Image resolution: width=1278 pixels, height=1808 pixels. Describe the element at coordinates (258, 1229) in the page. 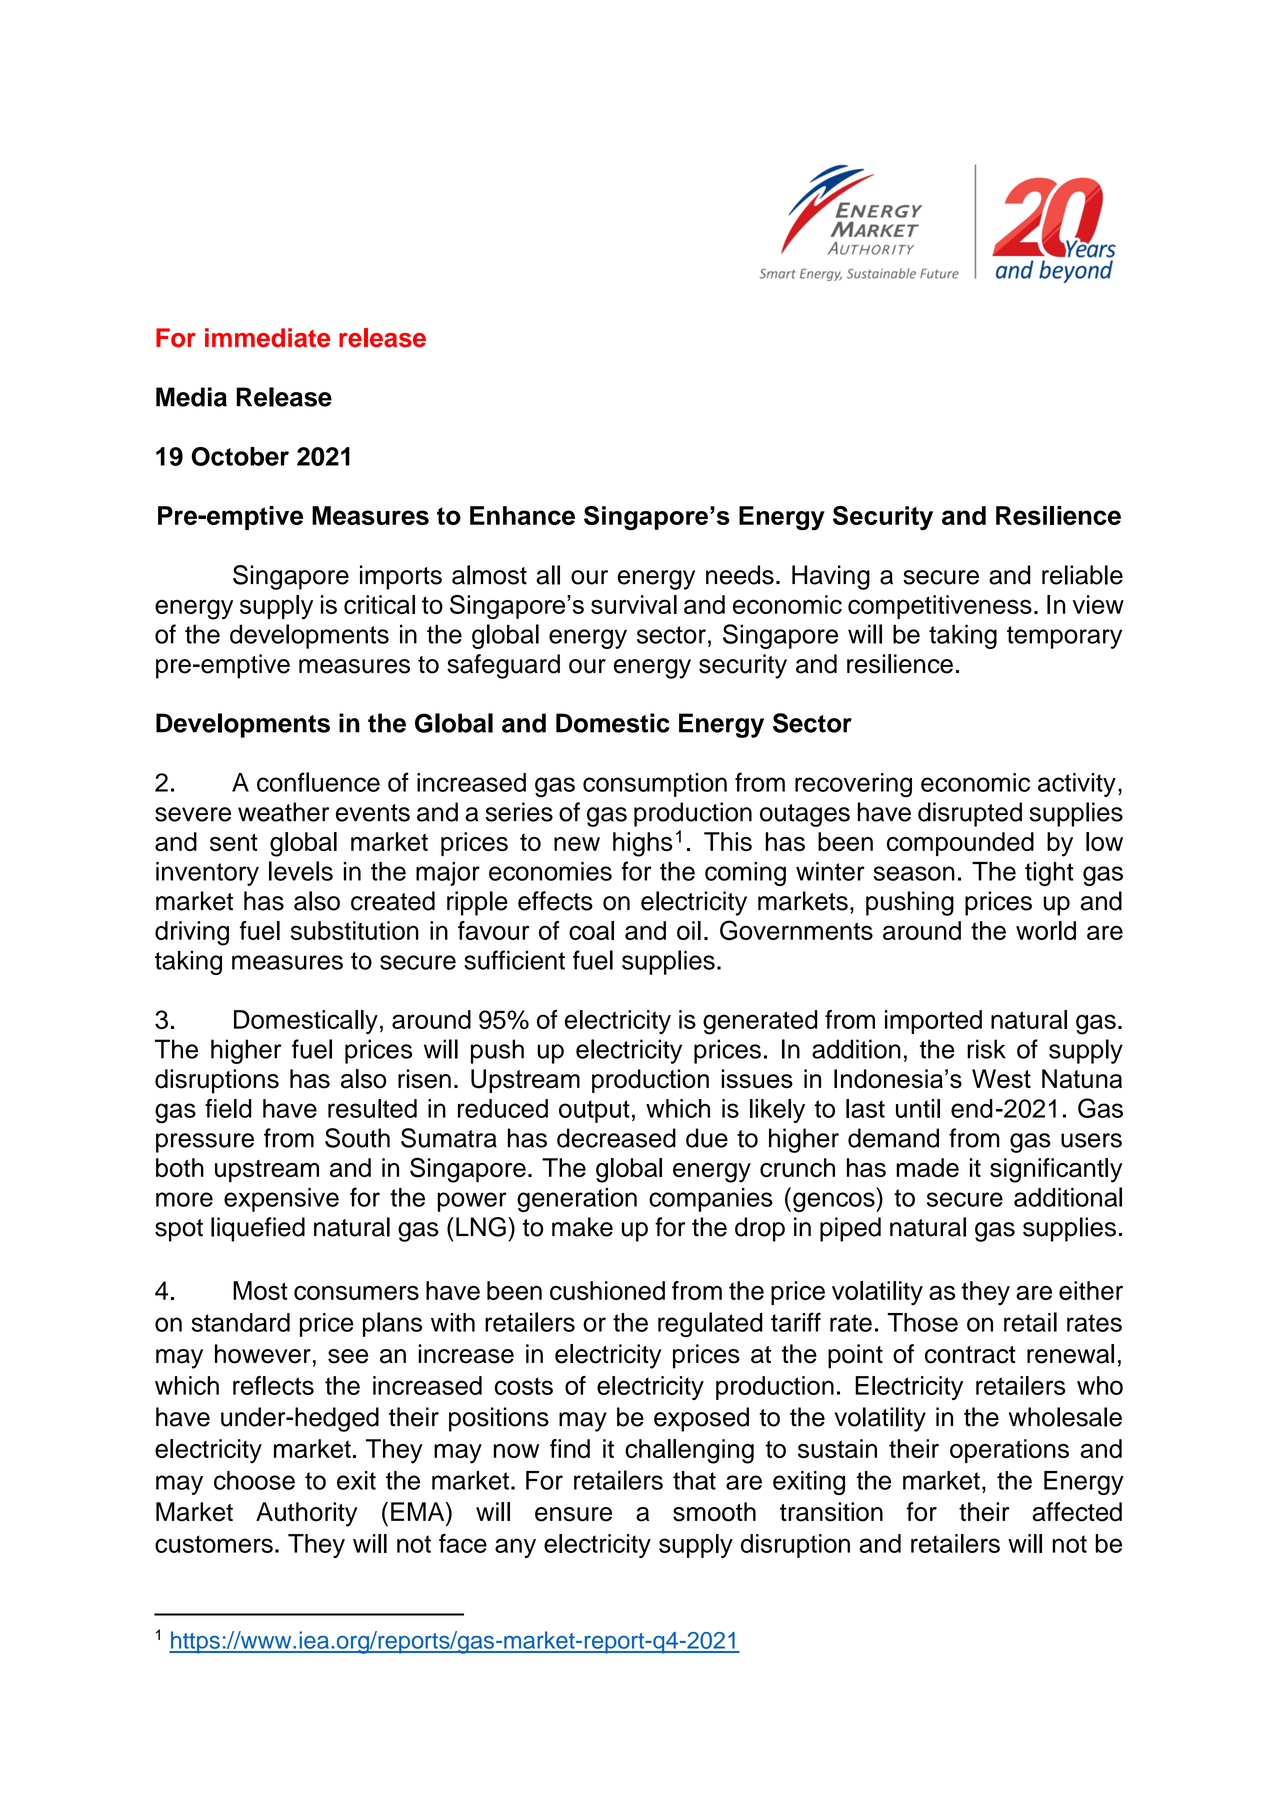

I see `liquefied` at that location.
